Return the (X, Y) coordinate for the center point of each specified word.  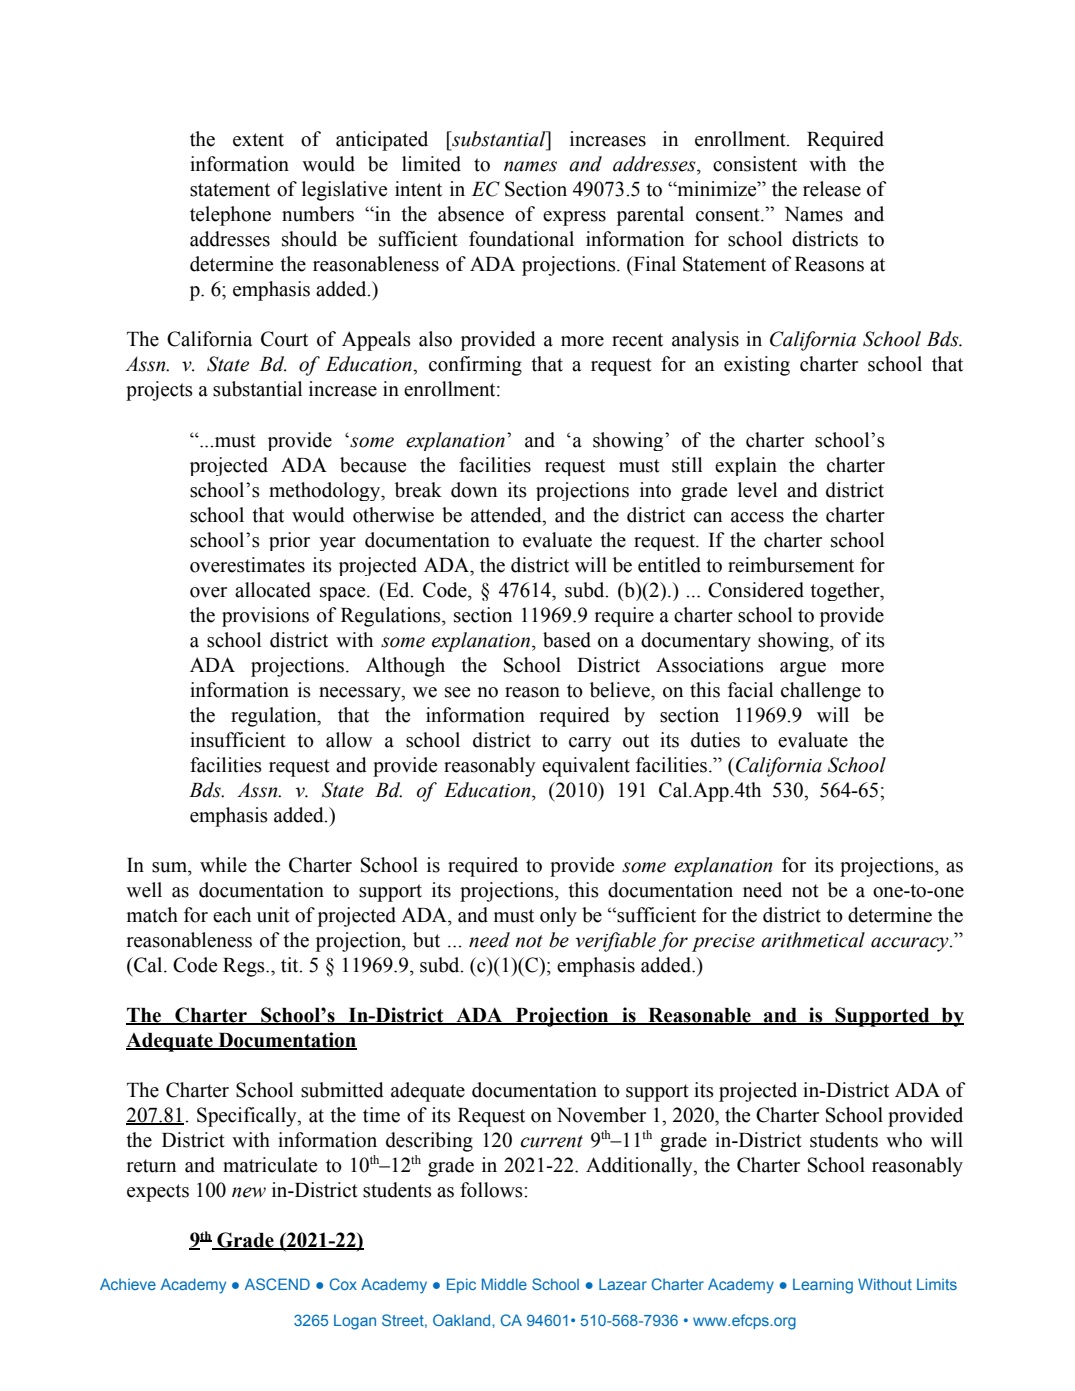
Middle (504, 1284)
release (832, 189)
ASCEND (277, 1284)
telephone (230, 216)
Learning (823, 1286)
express (574, 218)
